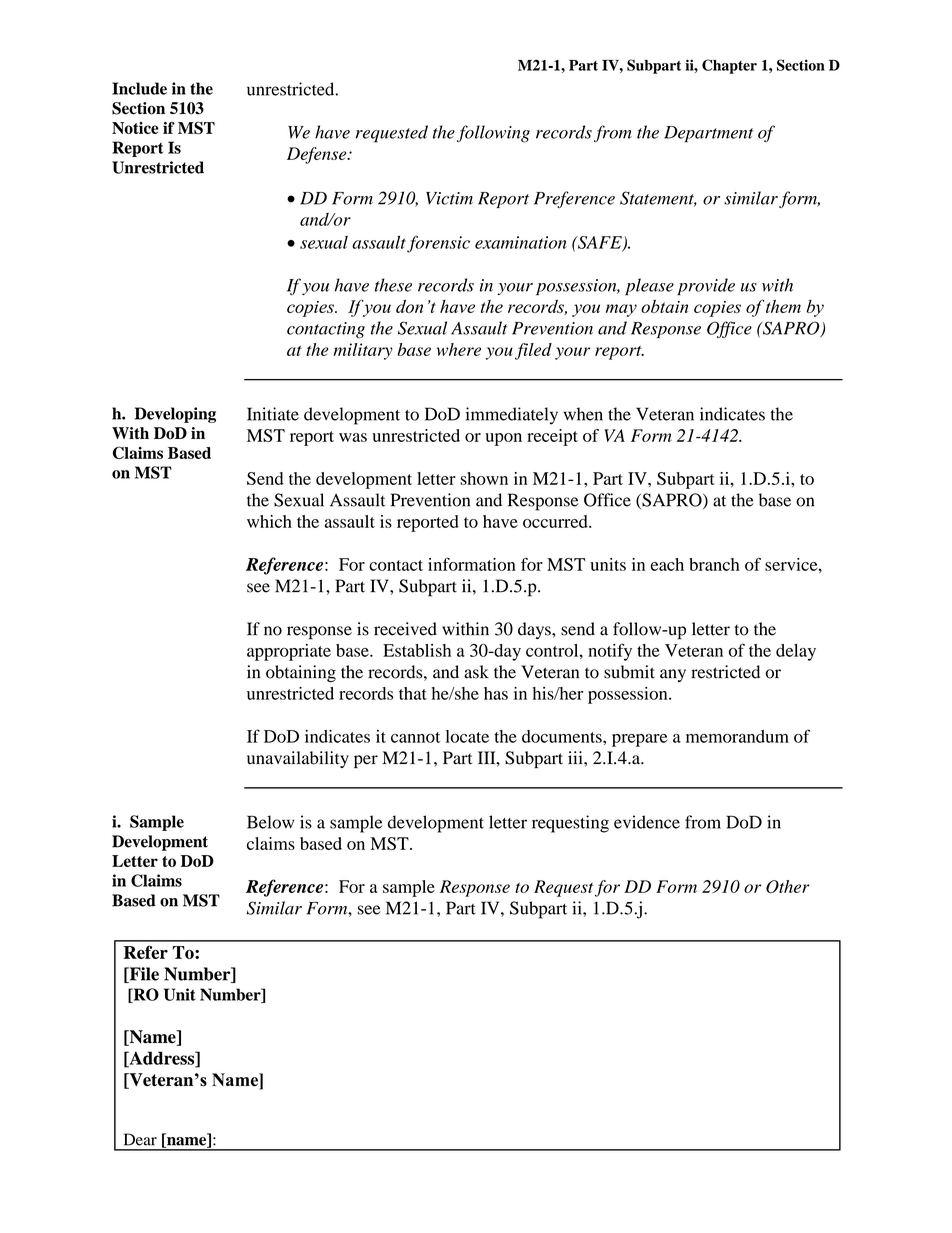 This screenshot has height=1233, width=952. I want to click on Chapter, so click(729, 66).
